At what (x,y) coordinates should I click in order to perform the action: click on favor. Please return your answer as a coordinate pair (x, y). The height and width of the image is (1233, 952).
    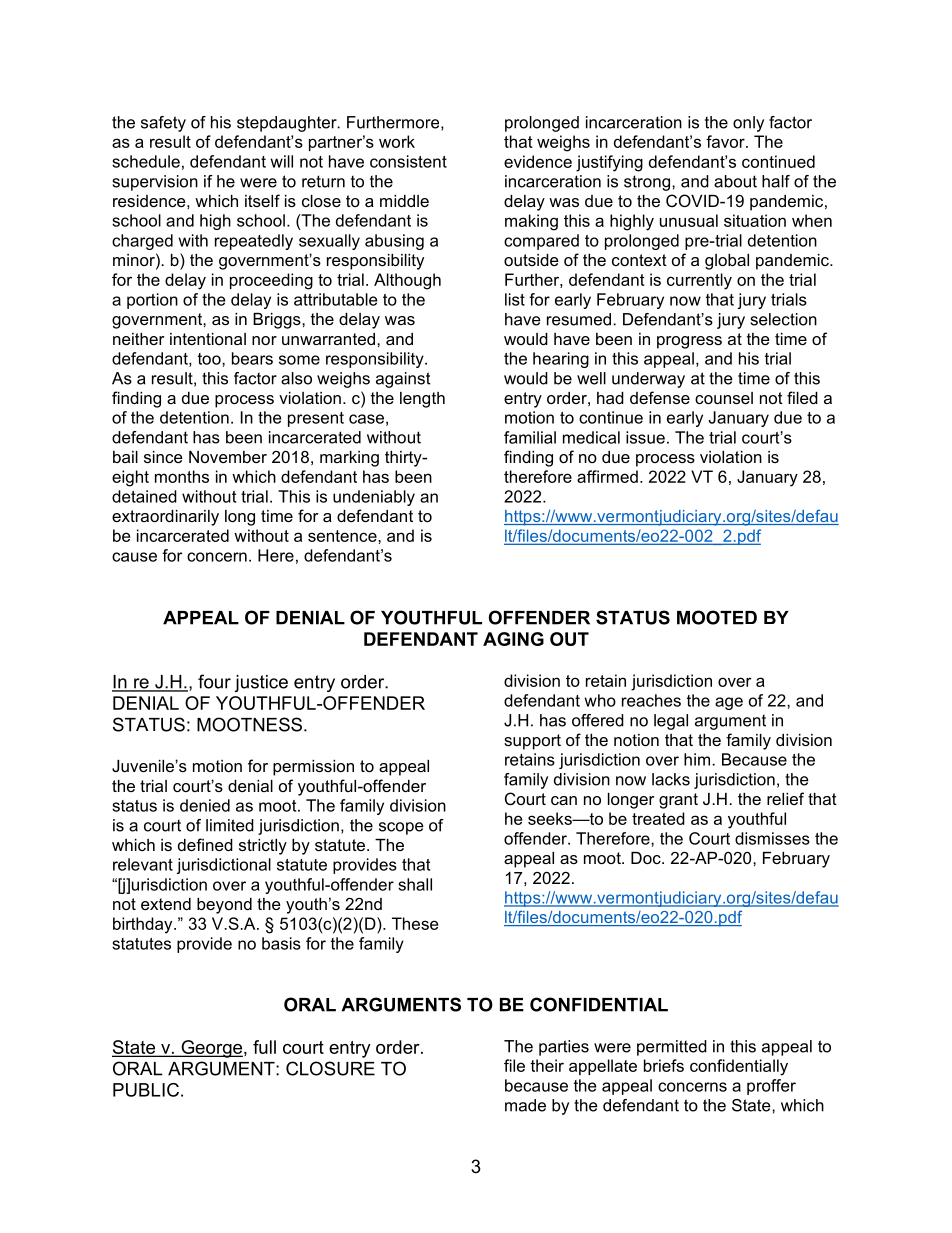
    Looking at the image, I should click on (726, 141).
